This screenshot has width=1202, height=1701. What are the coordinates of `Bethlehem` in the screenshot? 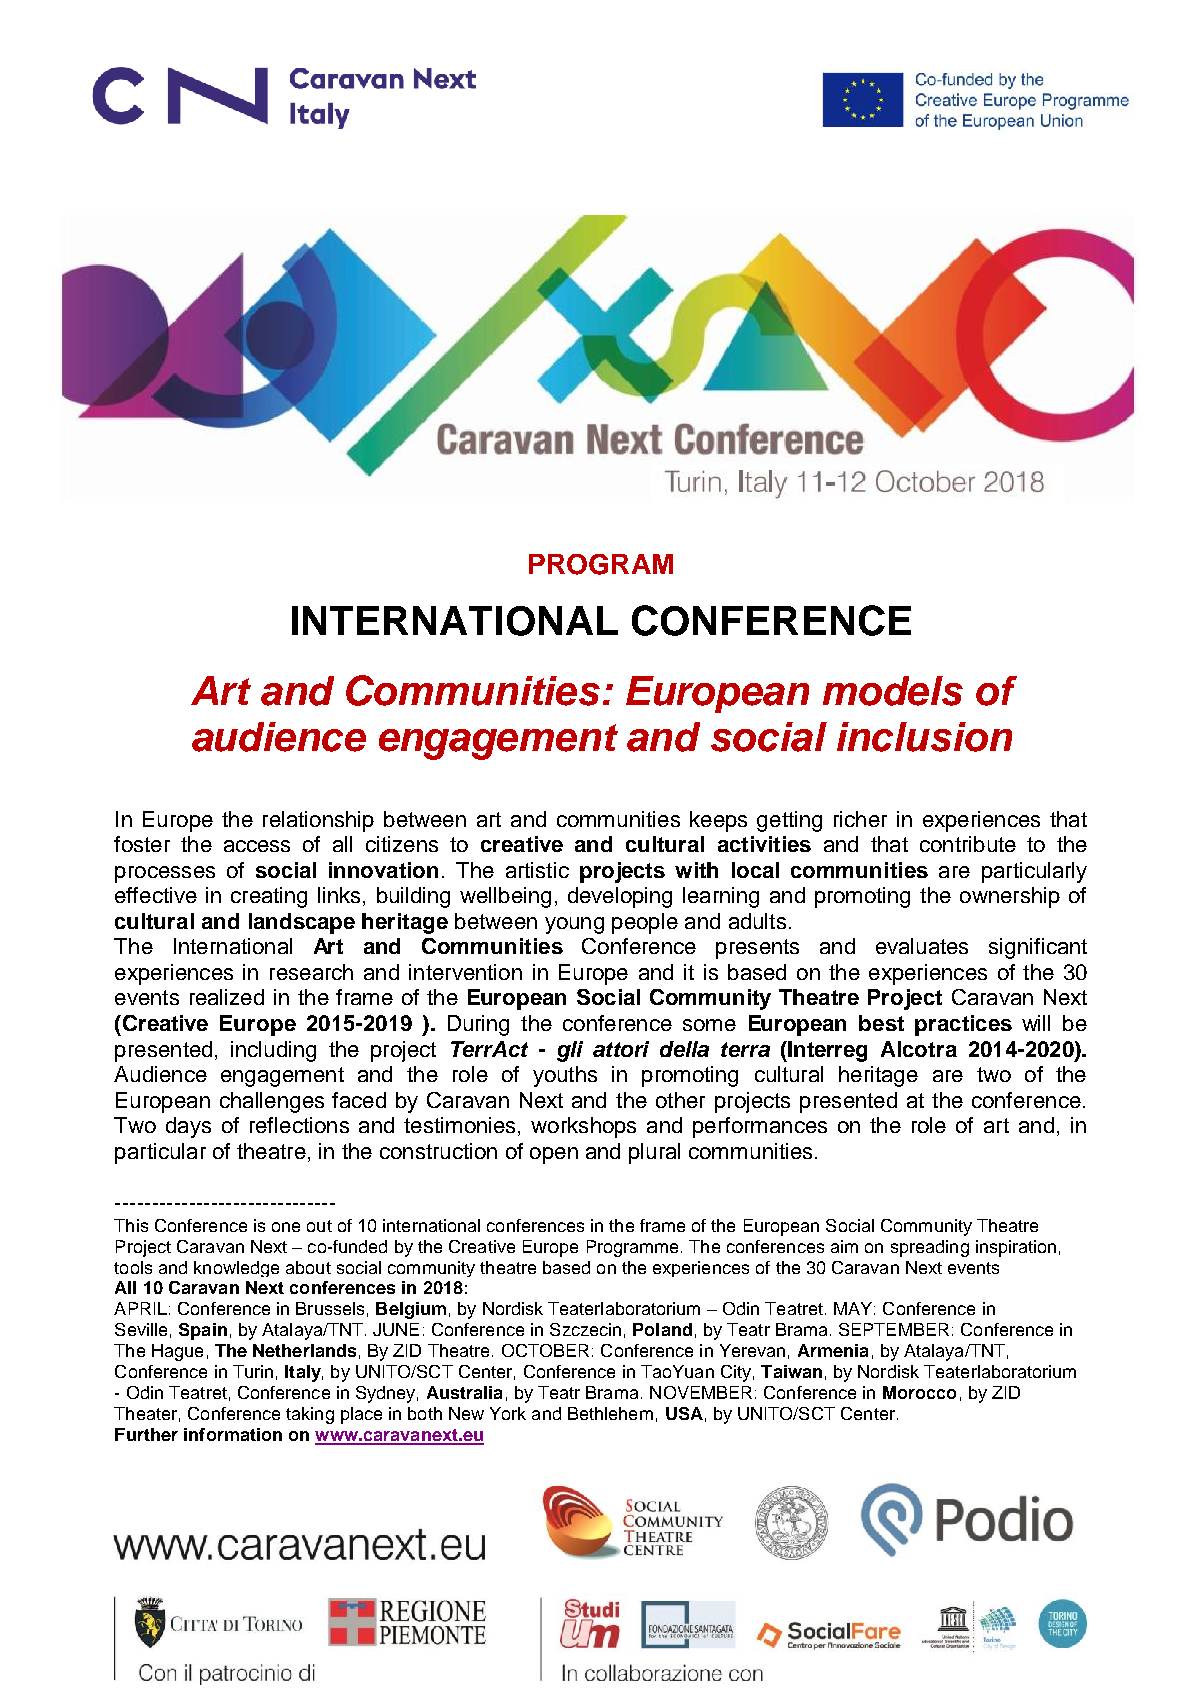 It's located at (610, 1413).
